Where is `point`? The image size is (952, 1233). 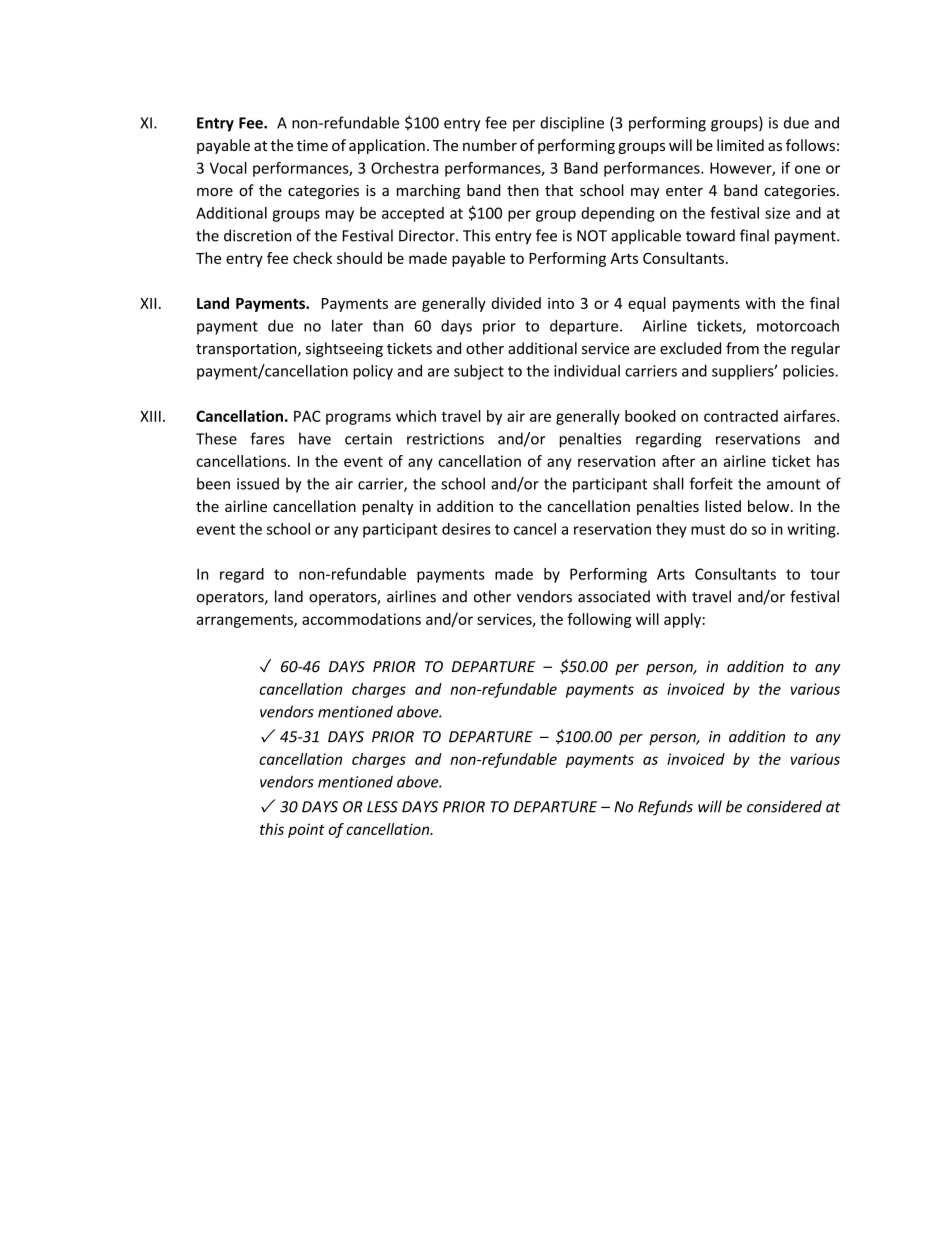 point is located at coordinates (306, 830).
